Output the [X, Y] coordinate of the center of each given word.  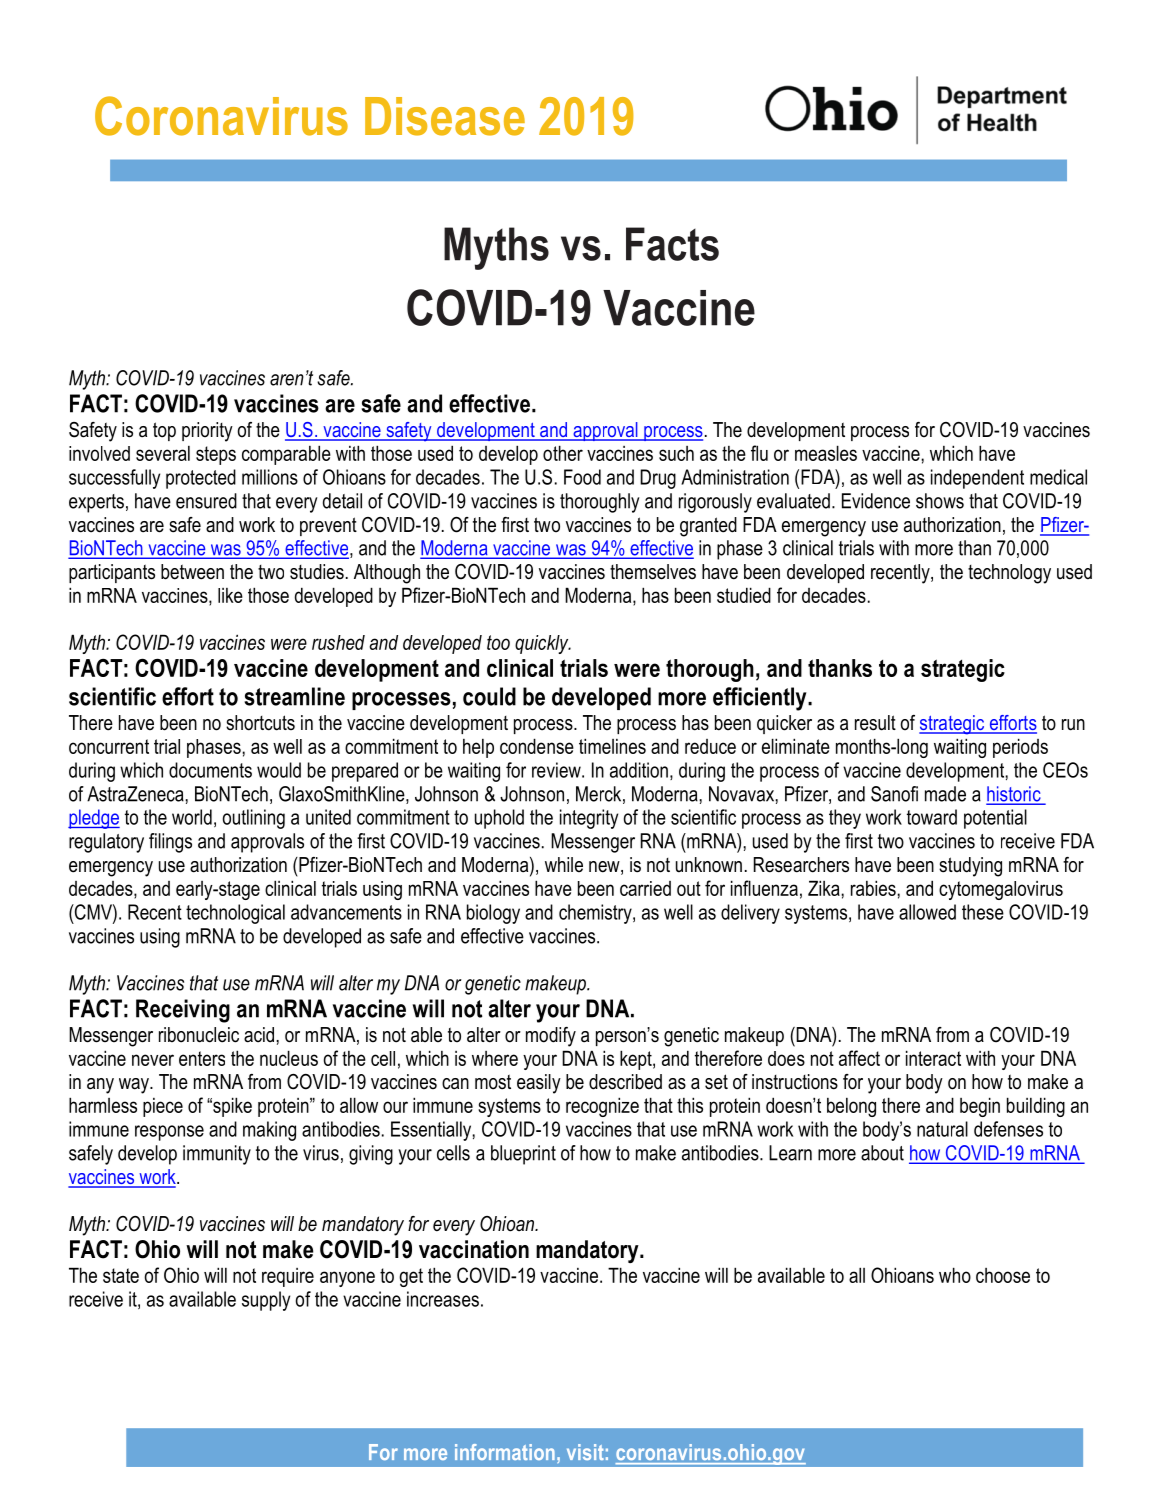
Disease [445, 116]
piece [163, 1107]
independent [977, 479]
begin [980, 1107]
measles [826, 453]
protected [201, 479]
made [945, 794]
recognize [602, 1107]
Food [582, 477]
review [557, 770]
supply [266, 1301]
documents [210, 770]
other [563, 453]
